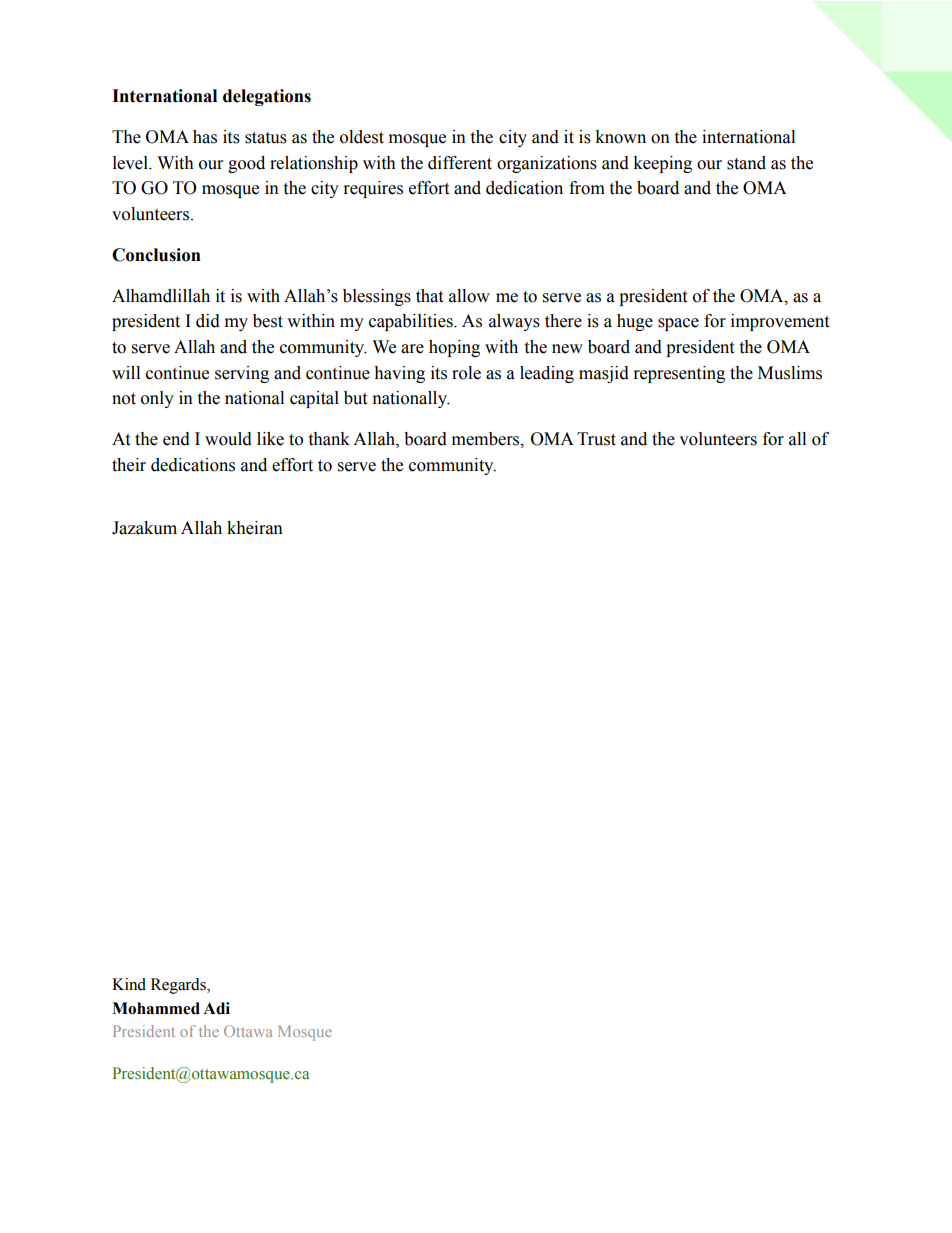  I want to click on their, so click(129, 465).
